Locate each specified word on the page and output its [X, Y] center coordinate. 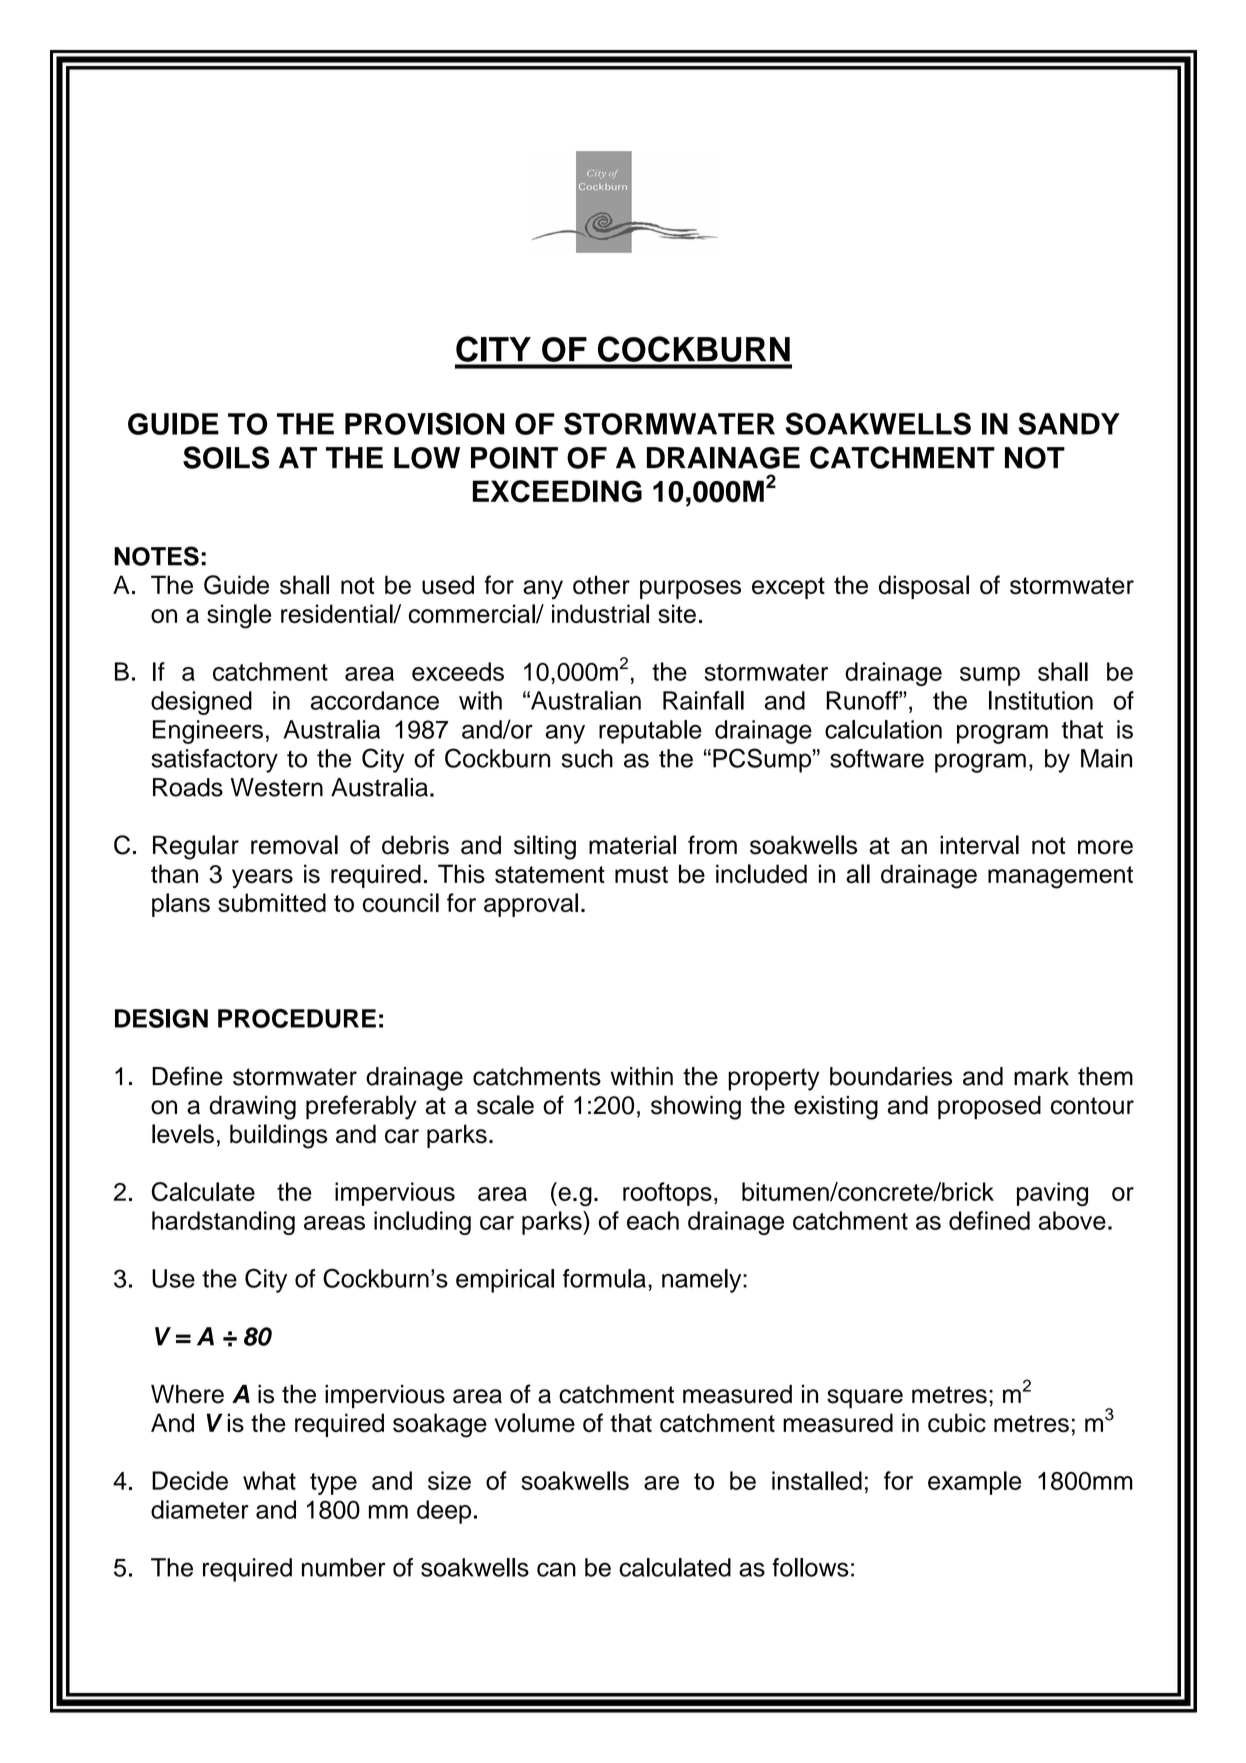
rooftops [667, 1194]
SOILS [226, 457]
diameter [200, 1509]
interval [979, 845]
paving [1052, 1194]
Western [277, 787]
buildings [278, 1136]
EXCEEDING [557, 491]
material [632, 845]
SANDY [1069, 423]
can [556, 1569]
